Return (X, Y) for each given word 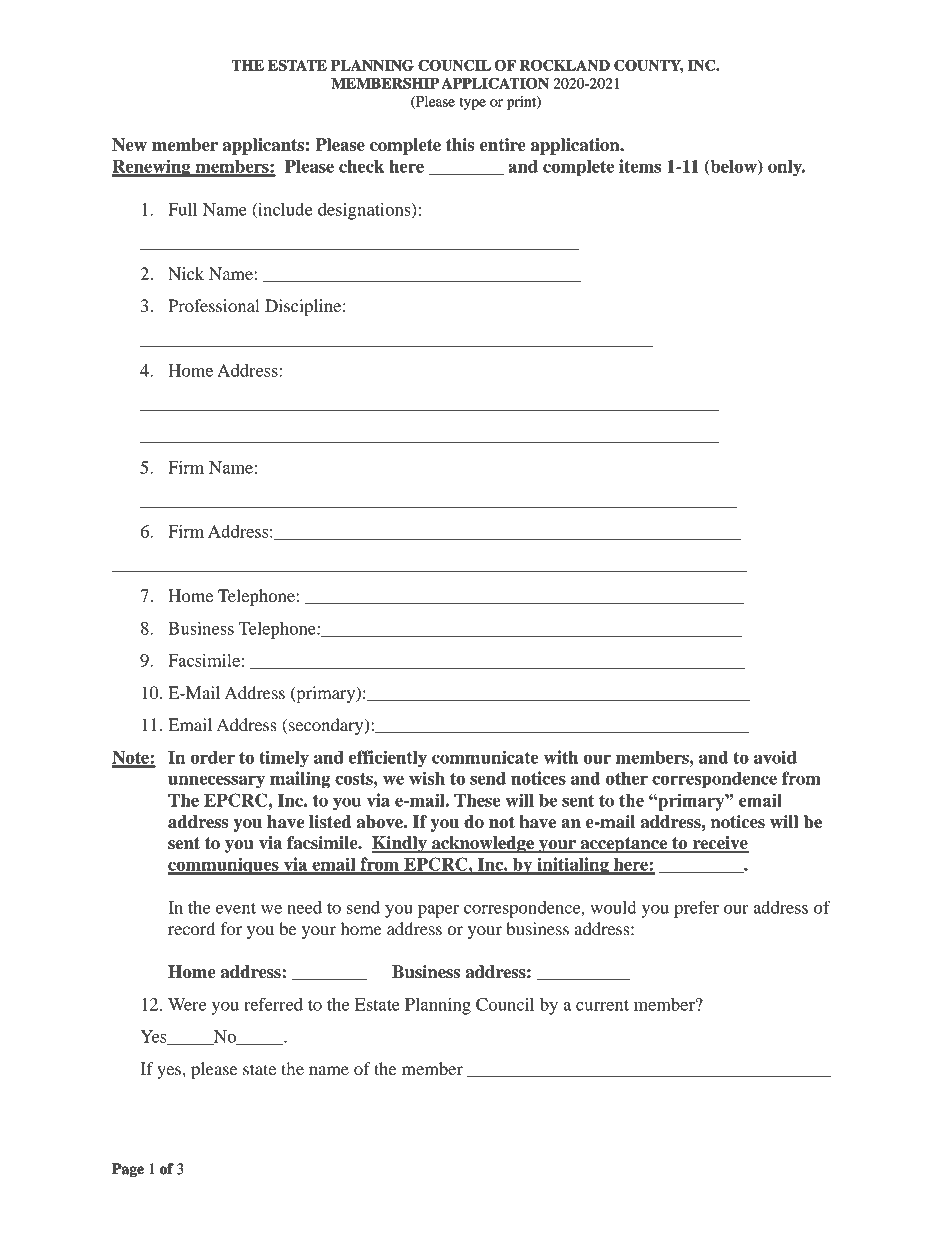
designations (365, 211)
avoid (775, 757)
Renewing (152, 168)
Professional (214, 305)
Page (128, 1170)
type (472, 103)
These (477, 800)
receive (720, 844)
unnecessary (216, 782)
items (640, 166)
